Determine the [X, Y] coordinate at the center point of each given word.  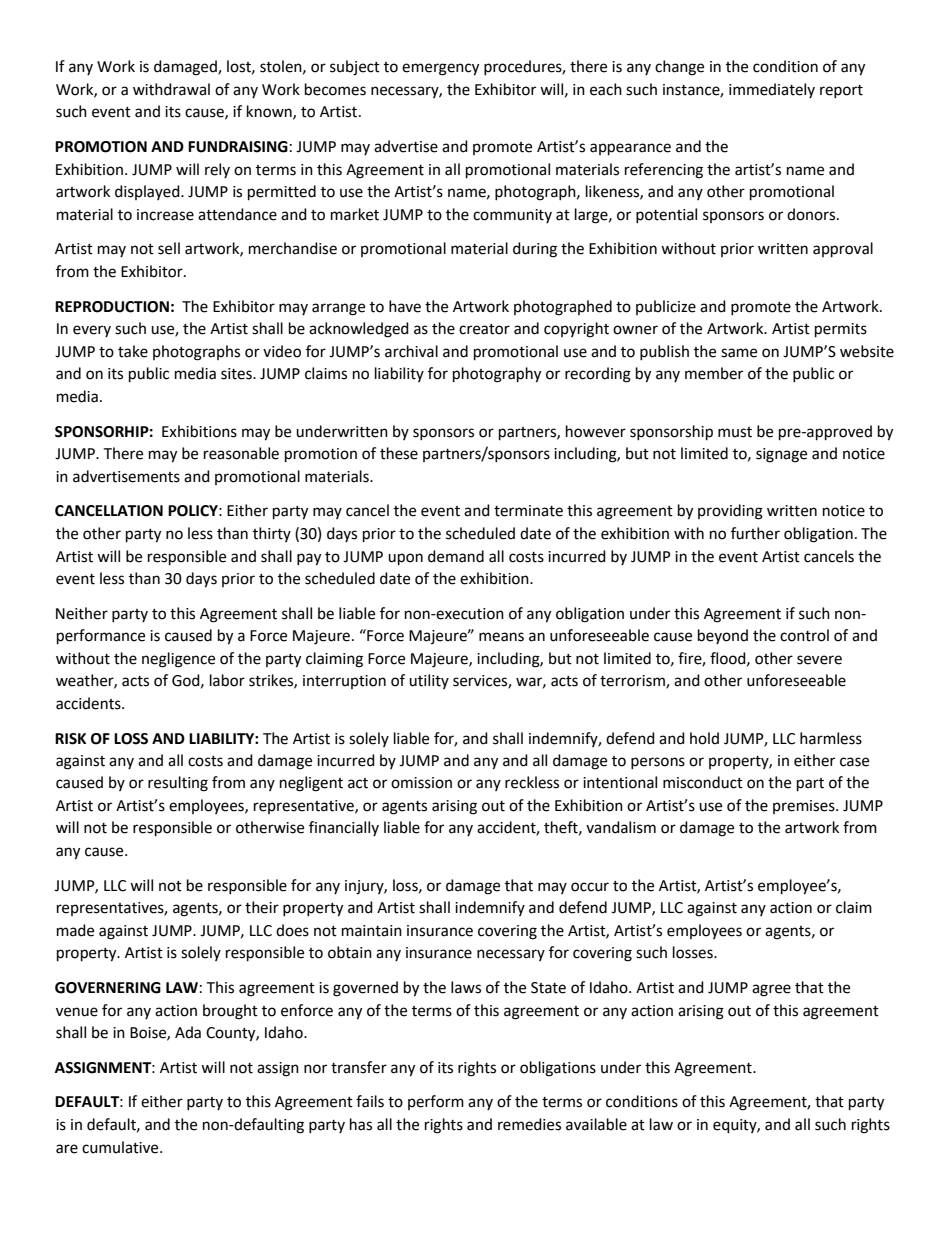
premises [805, 807]
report [841, 91]
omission [421, 783]
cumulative [121, 1147]
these [399, 453]
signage [781, 455]
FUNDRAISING [238, 147]
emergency [440, 69]
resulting [178, 784]
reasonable [241, 453]
